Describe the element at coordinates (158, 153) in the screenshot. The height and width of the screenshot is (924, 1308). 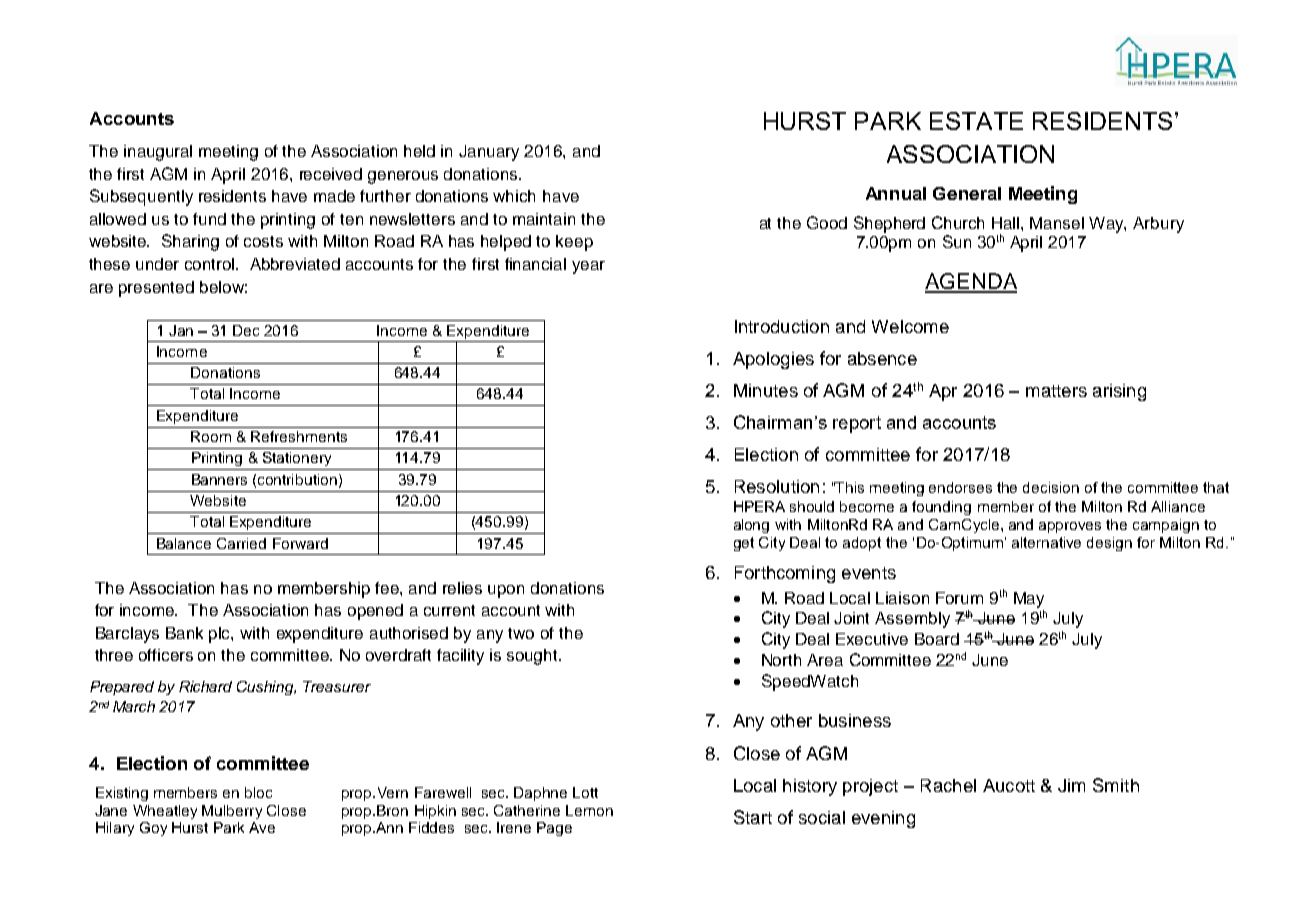
I see `inaugural` at that location.
